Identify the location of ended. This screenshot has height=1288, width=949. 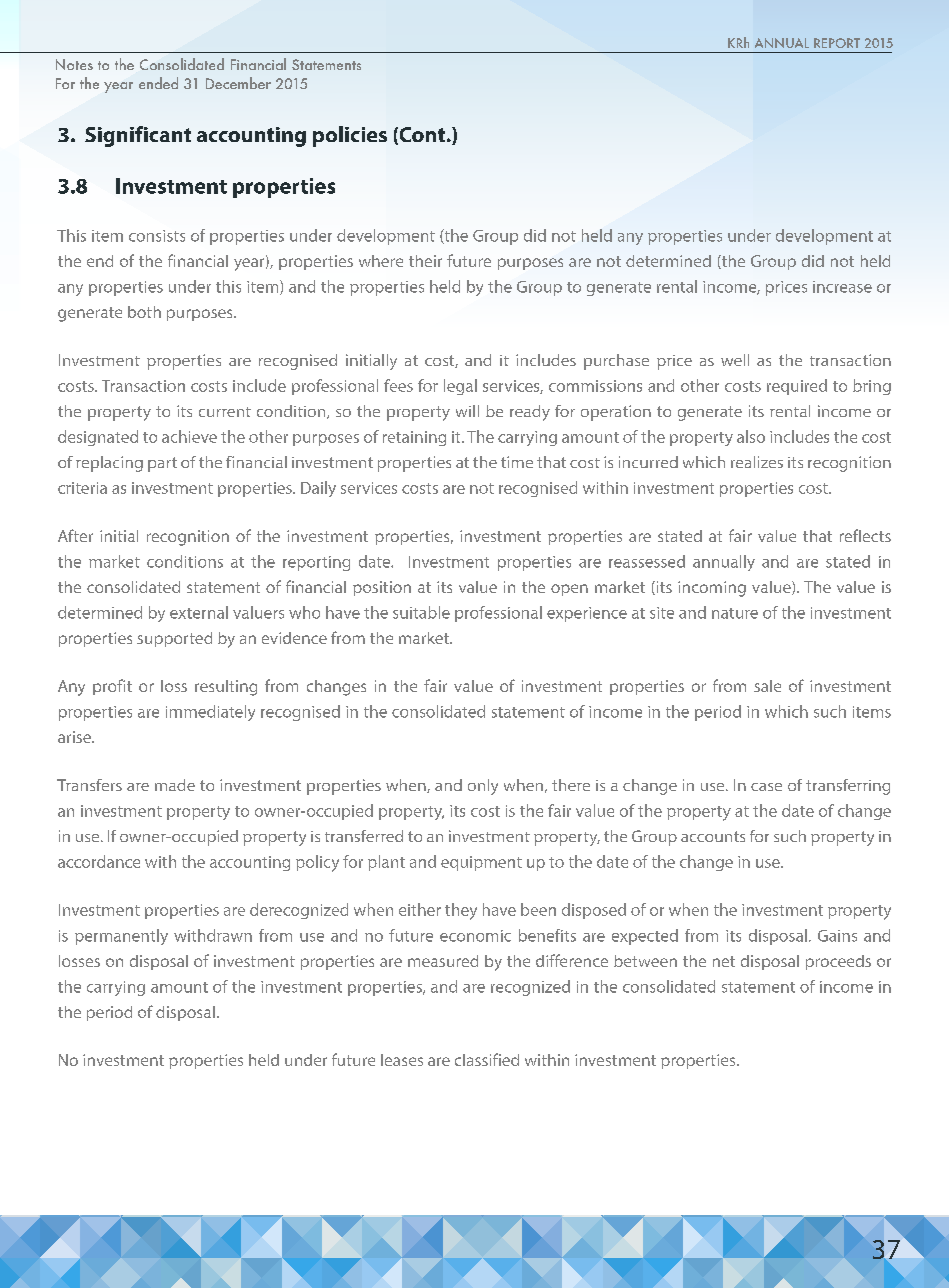
(158, 83).
